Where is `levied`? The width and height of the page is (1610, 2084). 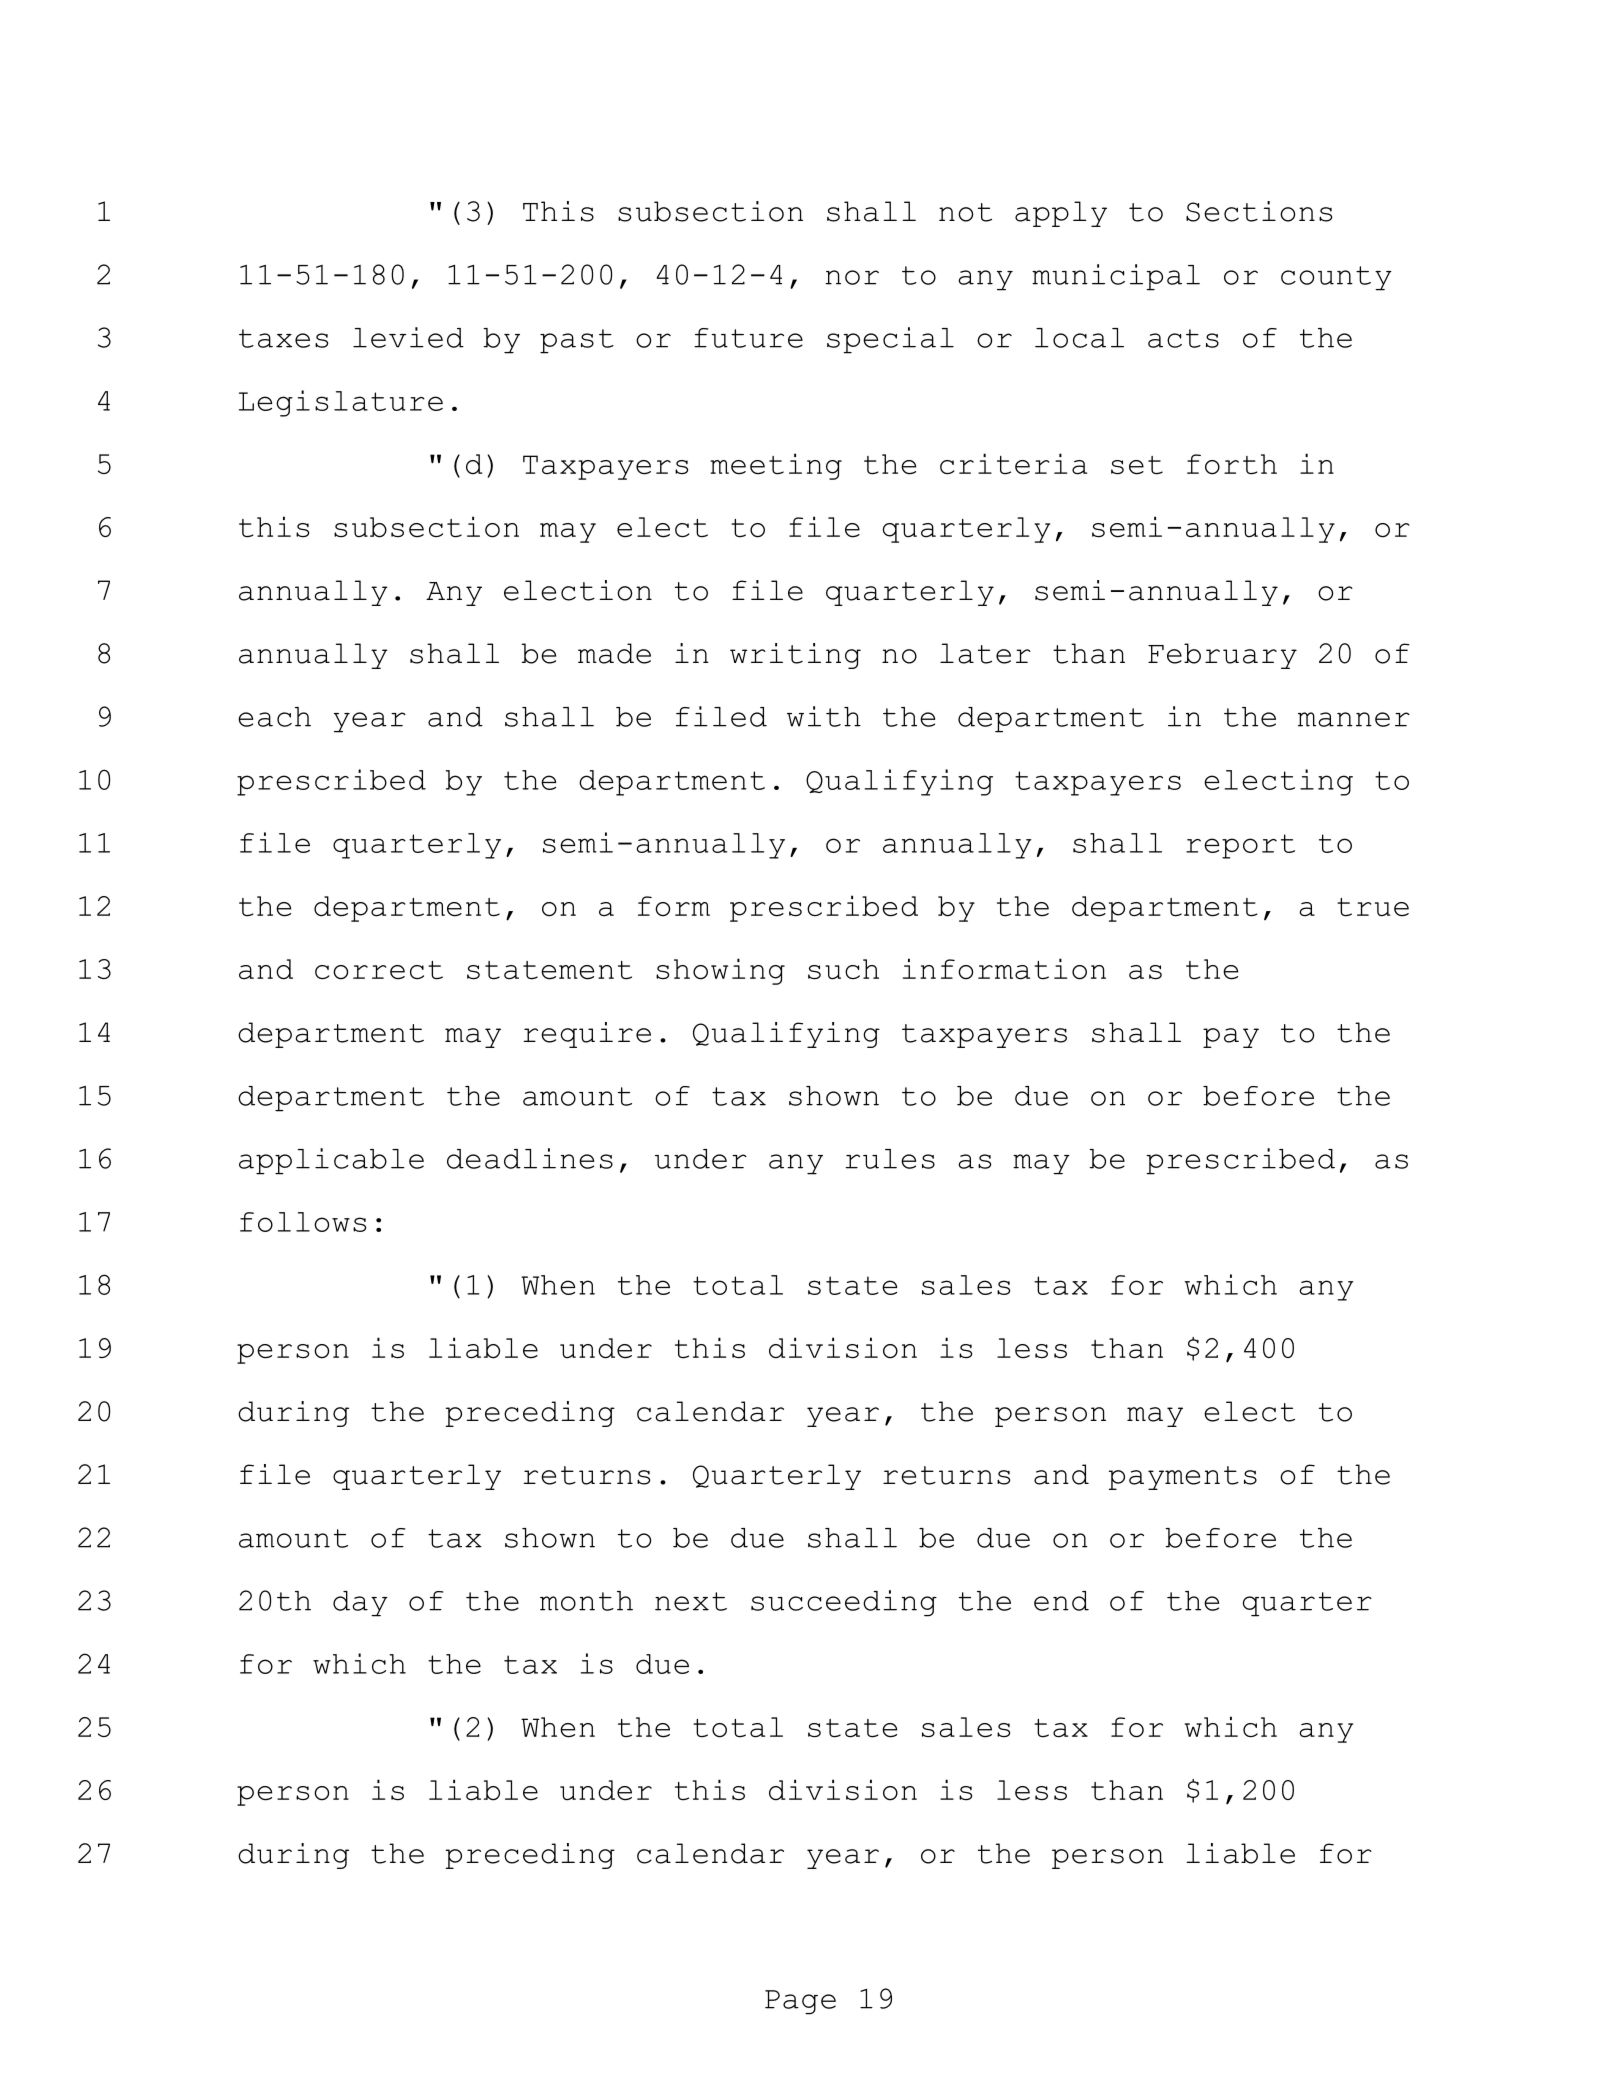
levied is located at coordinates (408, 337).
